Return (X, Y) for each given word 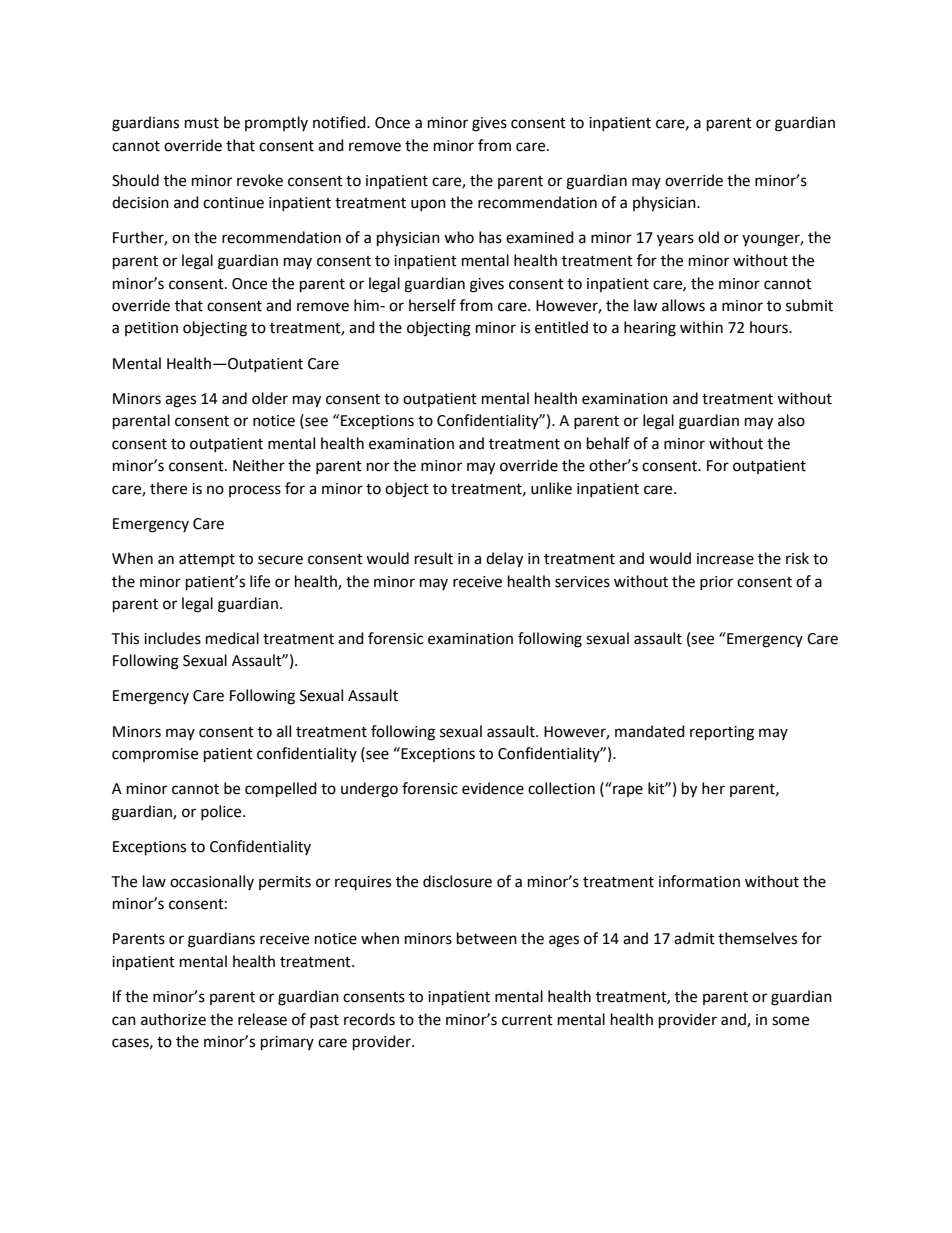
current (527, 1020)
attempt (207, 560)
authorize (173, 1019)
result (434, 558)
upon (428, 205)
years (675, 240)
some (790, 1021)
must (202, 123)
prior (716, 583)
